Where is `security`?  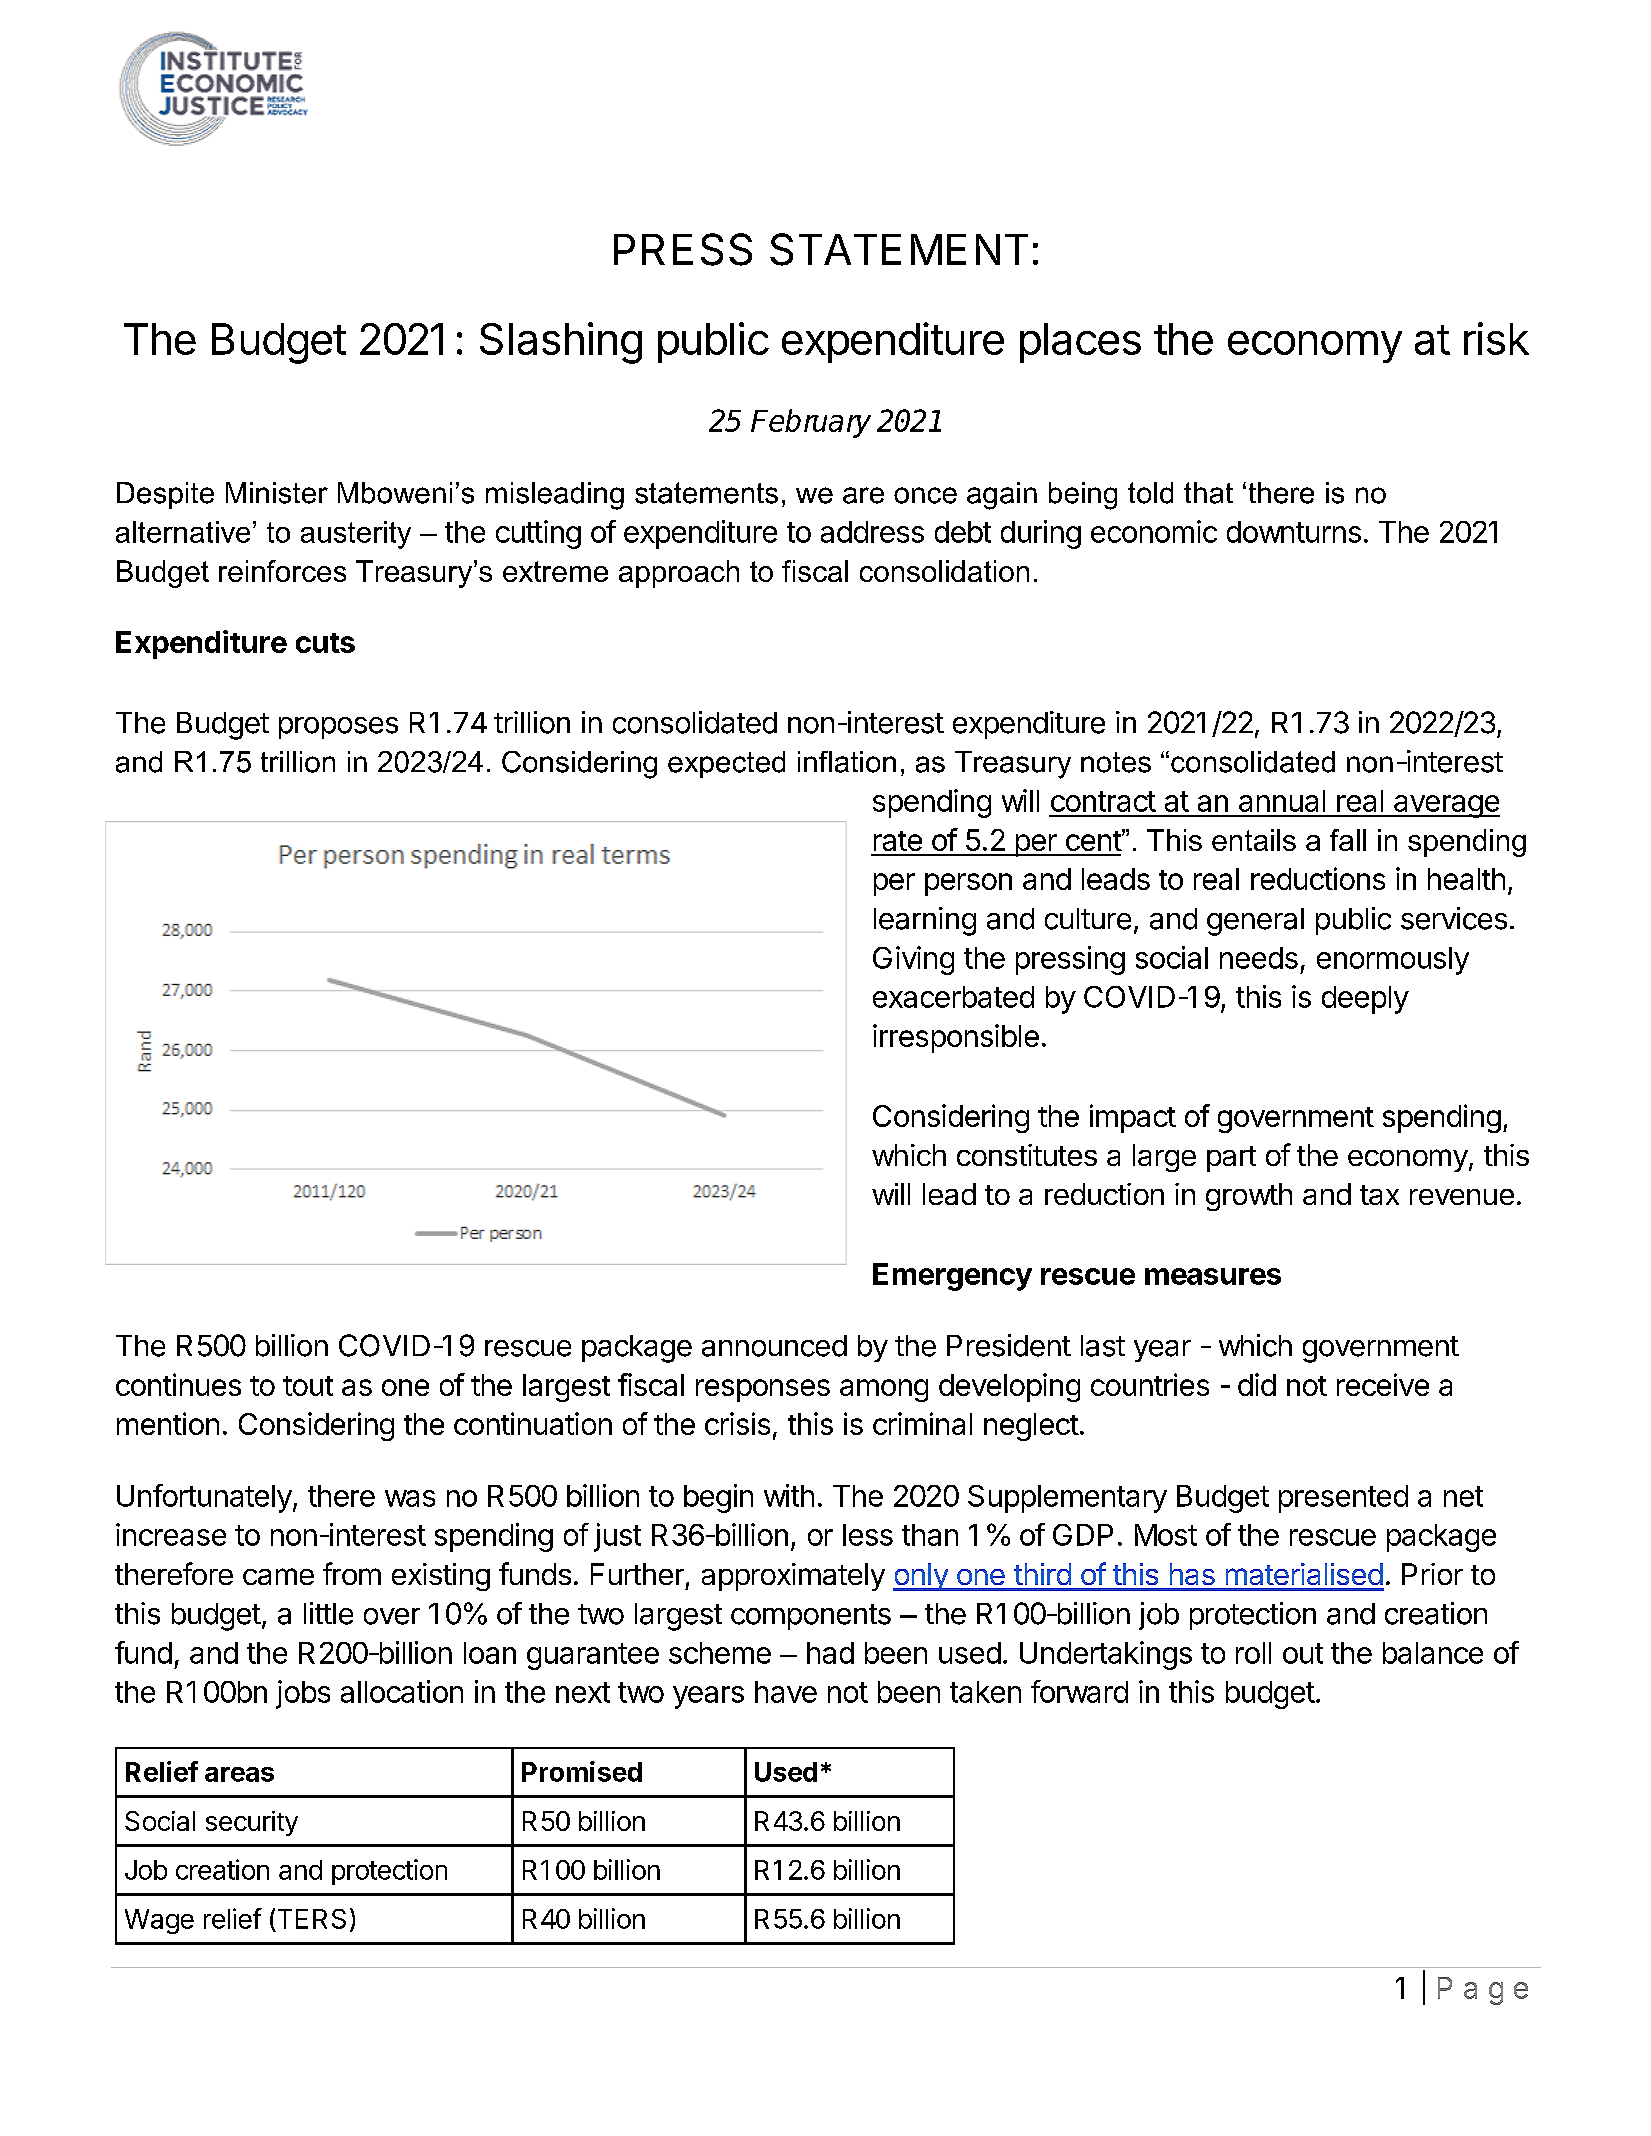
security is located at coordinates (252, 1823).
